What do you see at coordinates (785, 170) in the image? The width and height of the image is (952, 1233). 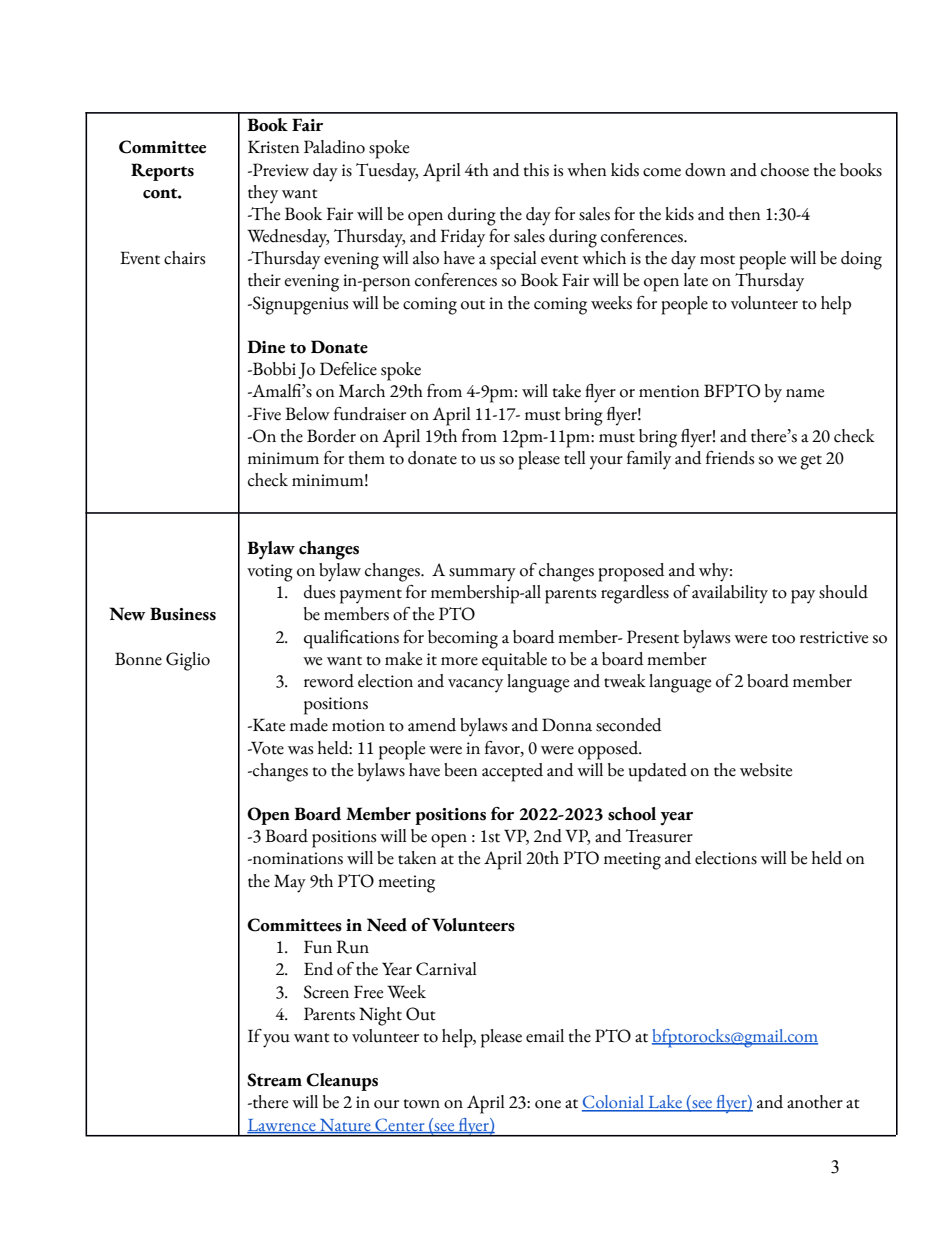 I see `choose` at bounding box center [785, 170].
